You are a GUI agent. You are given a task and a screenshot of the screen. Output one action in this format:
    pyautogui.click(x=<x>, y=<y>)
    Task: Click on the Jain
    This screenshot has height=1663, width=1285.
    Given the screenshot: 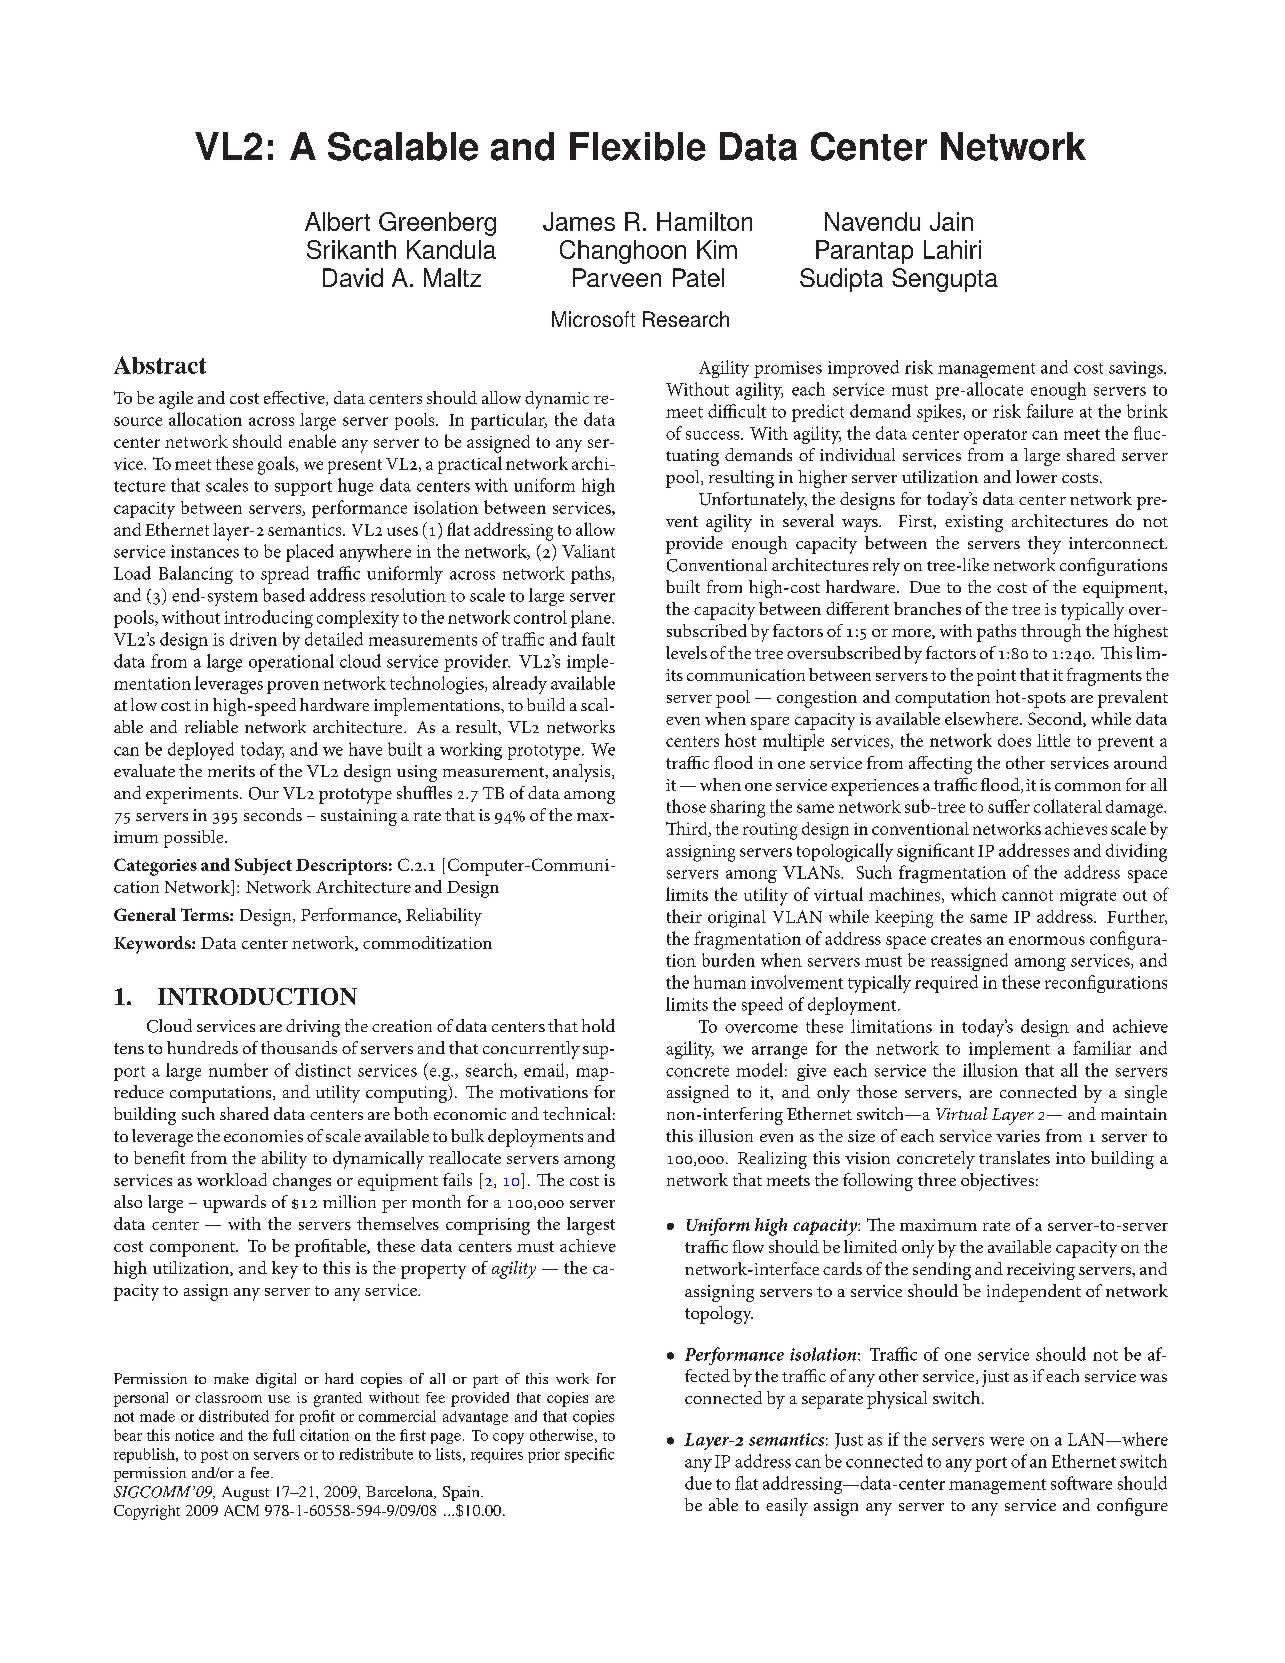 What is the action you would take?
    pyautogui.click(x=951, y=221)
